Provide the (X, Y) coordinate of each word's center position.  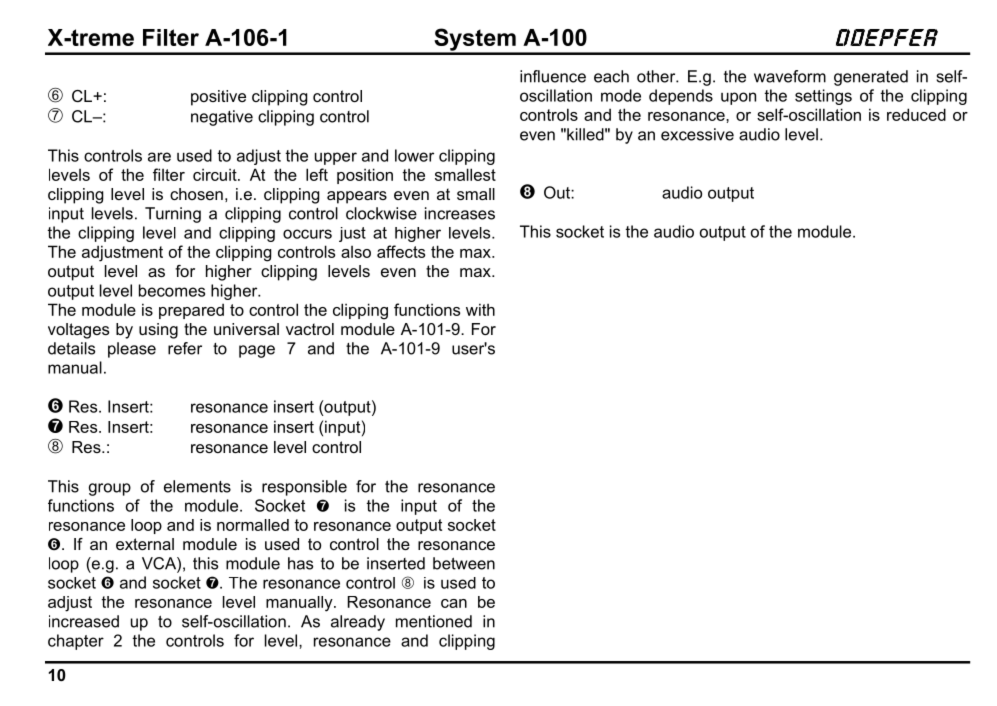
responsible (304, 488)
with (480, 309)
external (145, 544)
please (132, 350)
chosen (196, 194)
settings (823, 97)
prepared (191, 311)
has (300, 563)
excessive (697, 134)
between (464, 563)
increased (84, 621)
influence (553, 76)
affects (401, 251)
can (454, 603)
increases (460, 213)
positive (218, 98)
